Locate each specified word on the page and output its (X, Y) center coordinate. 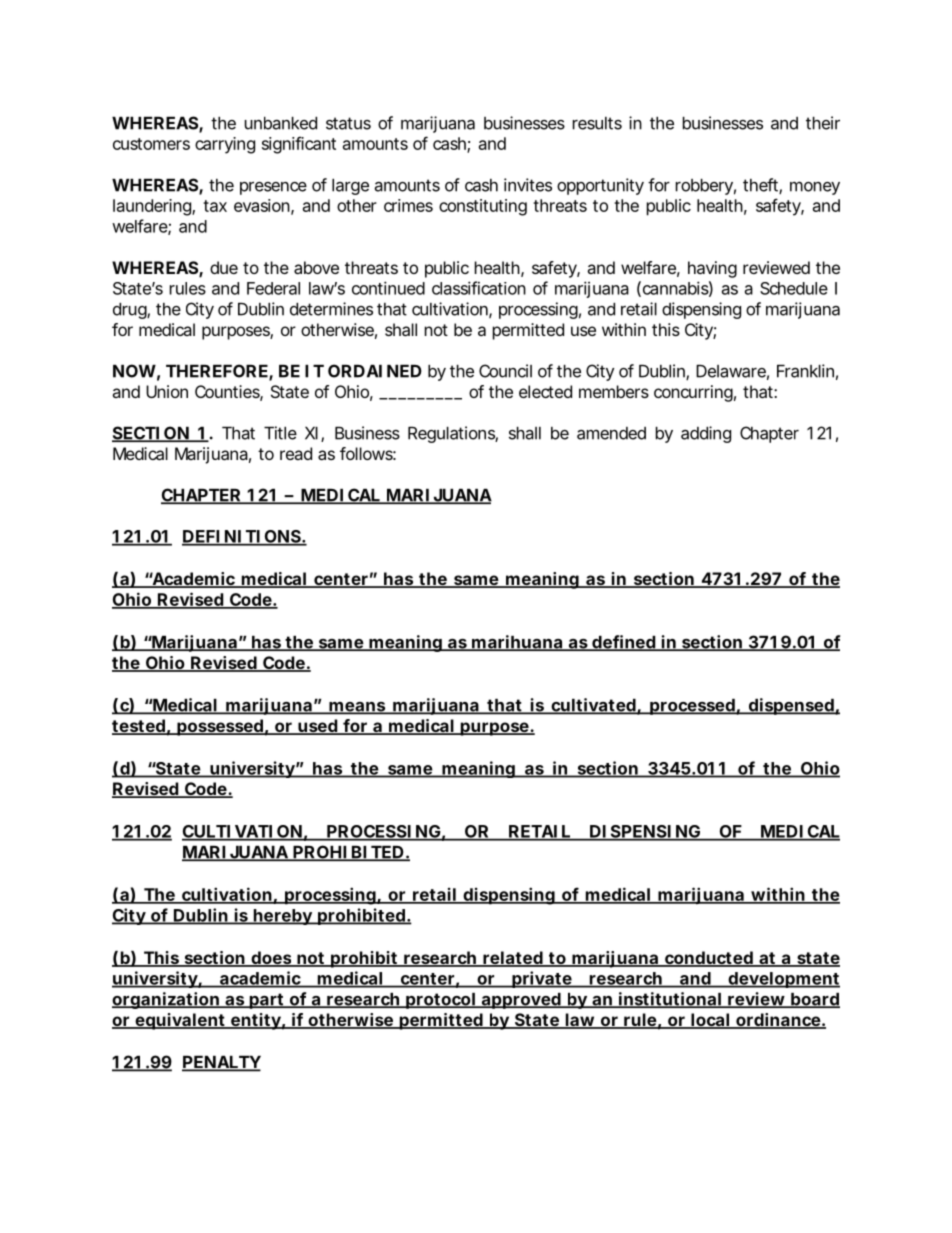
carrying (225, 145)
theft (761, 186)
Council (505, 371)
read (296, 453)
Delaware (731, 371)
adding (706, 434)
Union (167, 391)
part (266, 1001)
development (783, 980)
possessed (219, 727)
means (356, 708)
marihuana (516, 643)
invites (528, 185)
